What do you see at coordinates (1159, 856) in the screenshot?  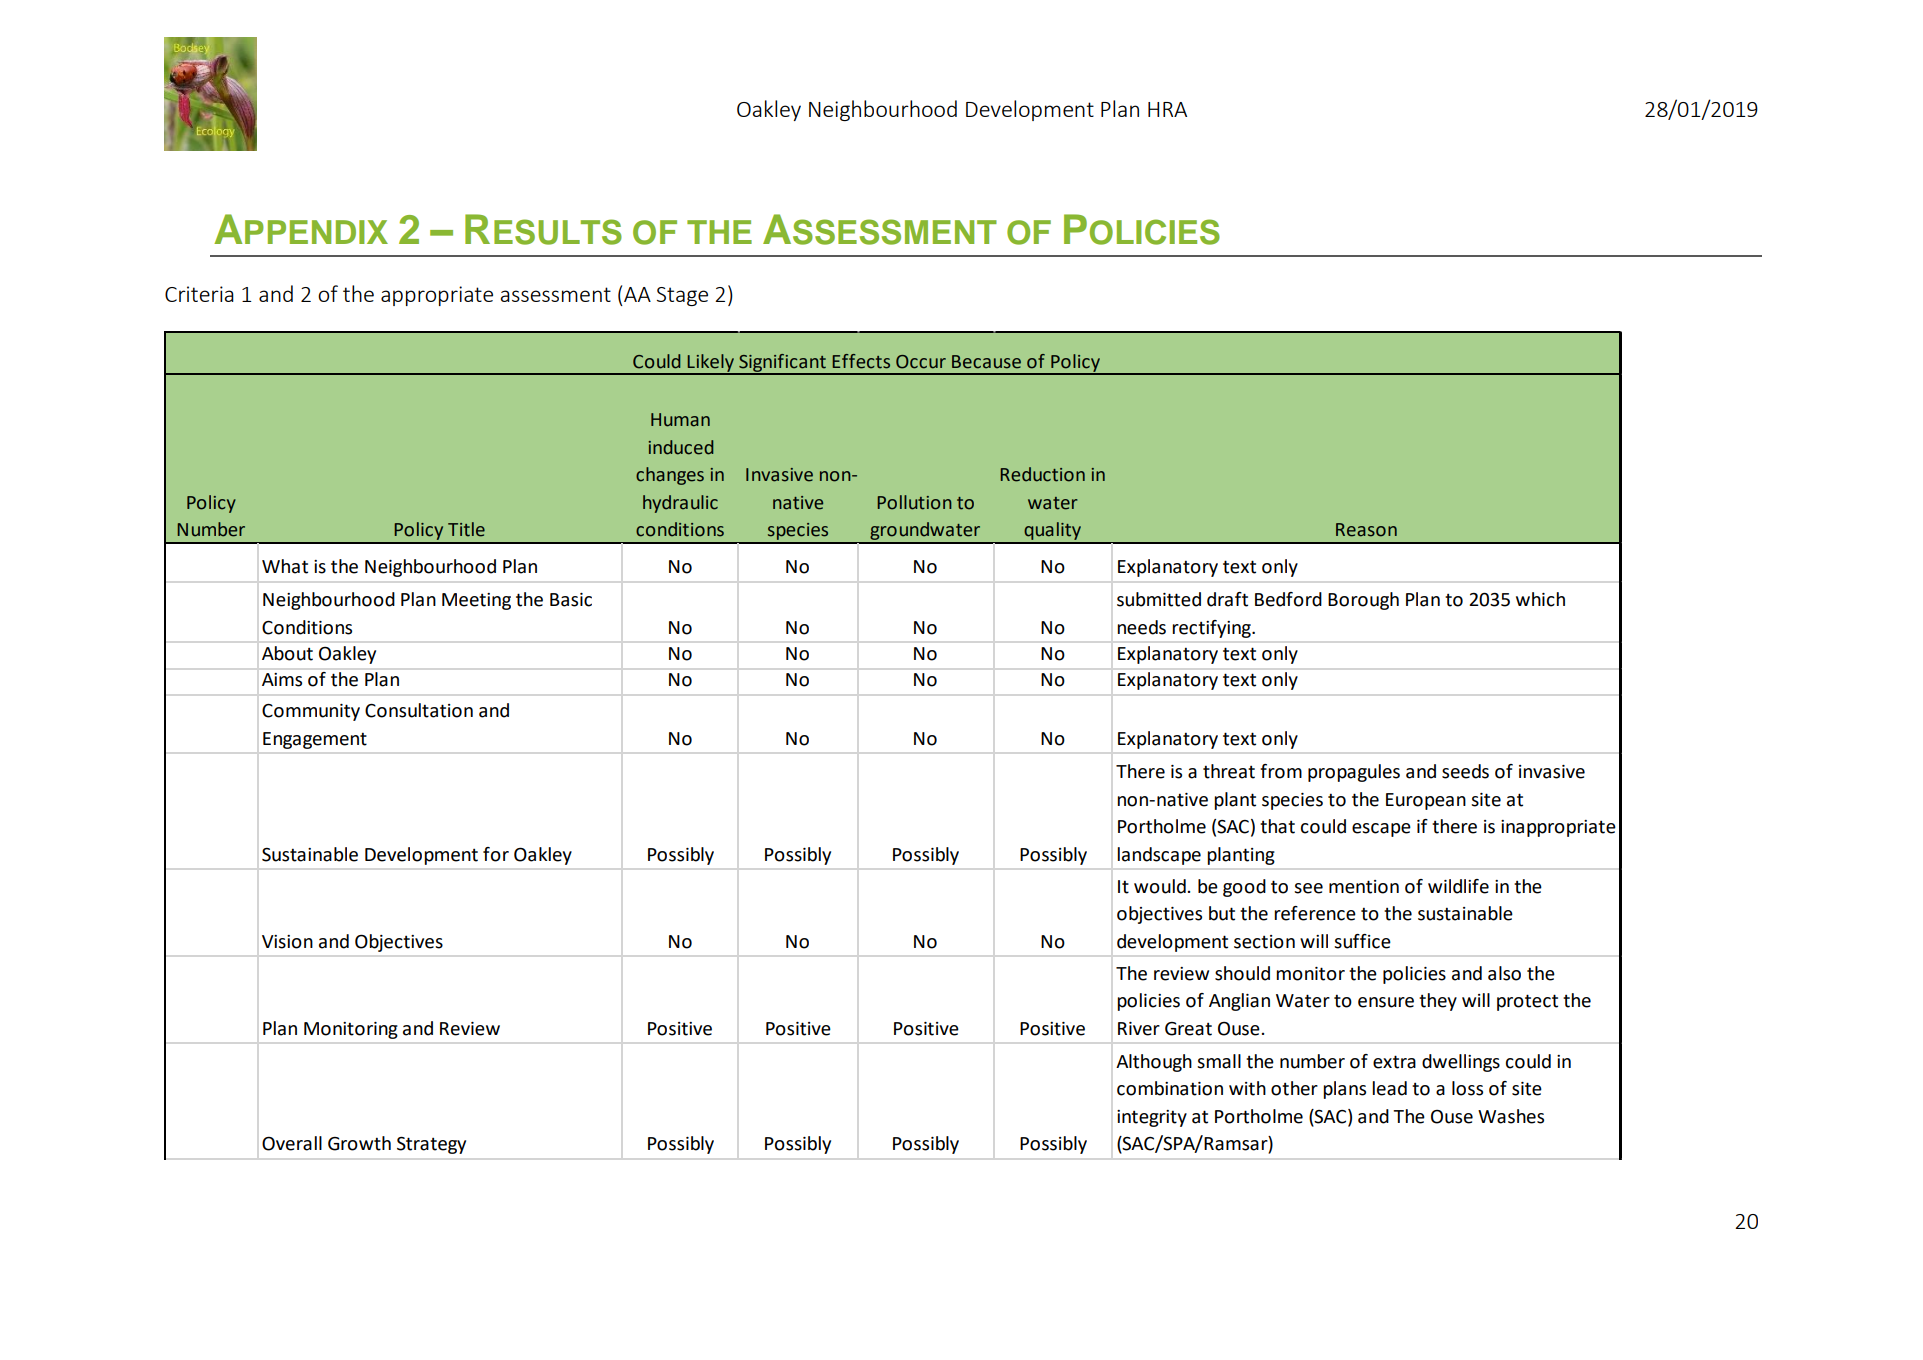 I see `landscape` at bounding box center [1159, 856].
